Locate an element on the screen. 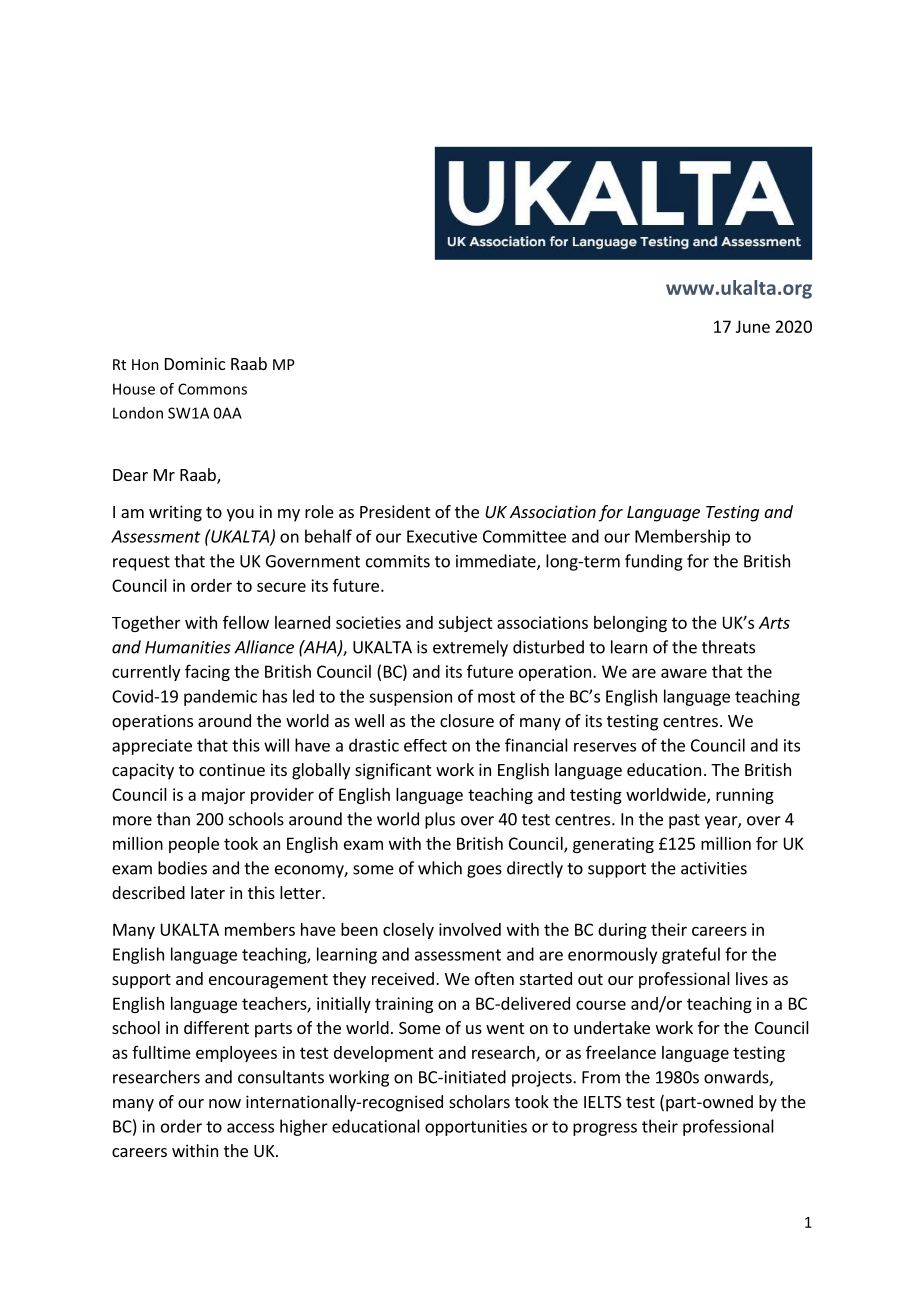 This screenshot has width=924, height=1308. June is located at coordinates (753, 326).
